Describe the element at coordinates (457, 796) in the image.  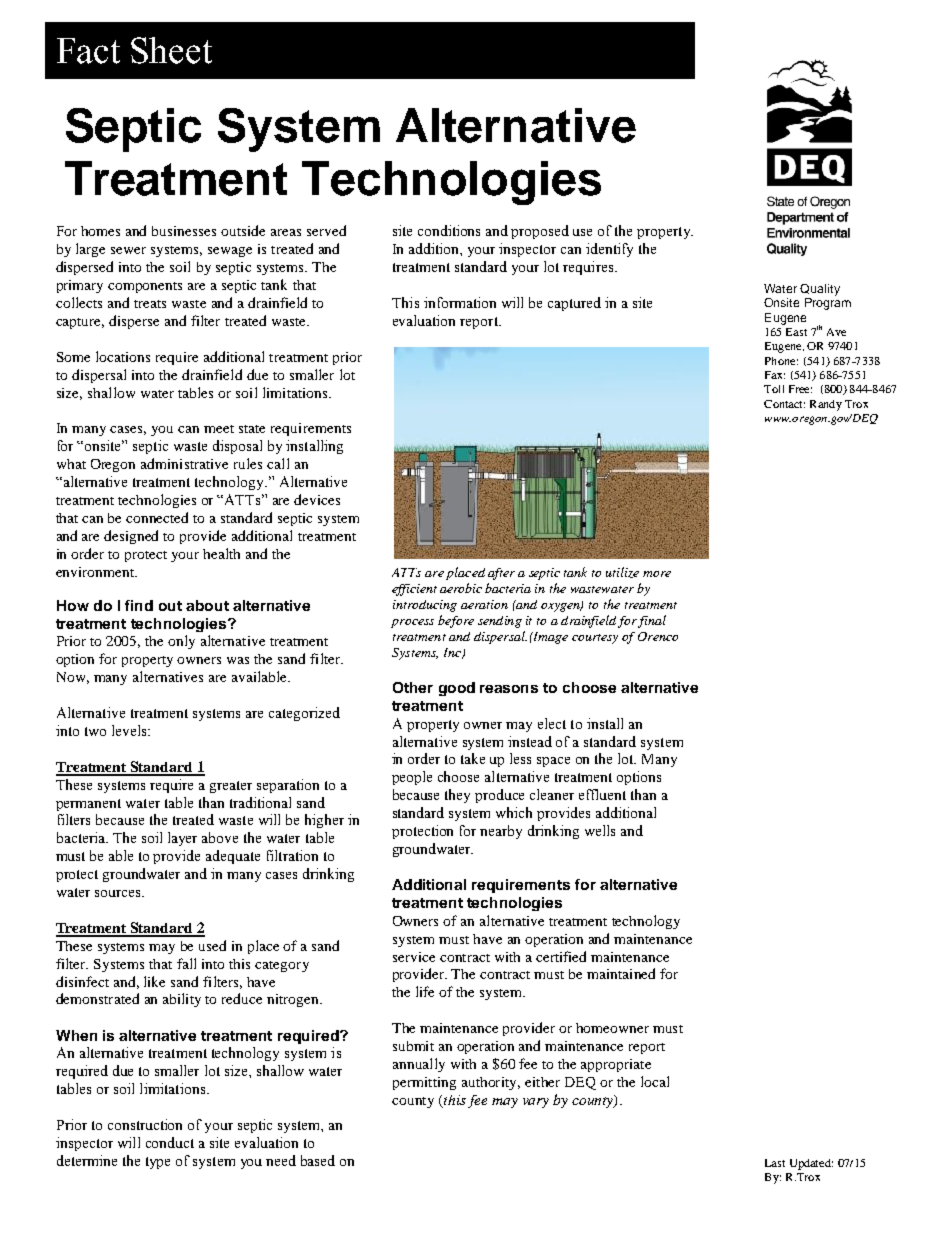
I see `they` at that location.
